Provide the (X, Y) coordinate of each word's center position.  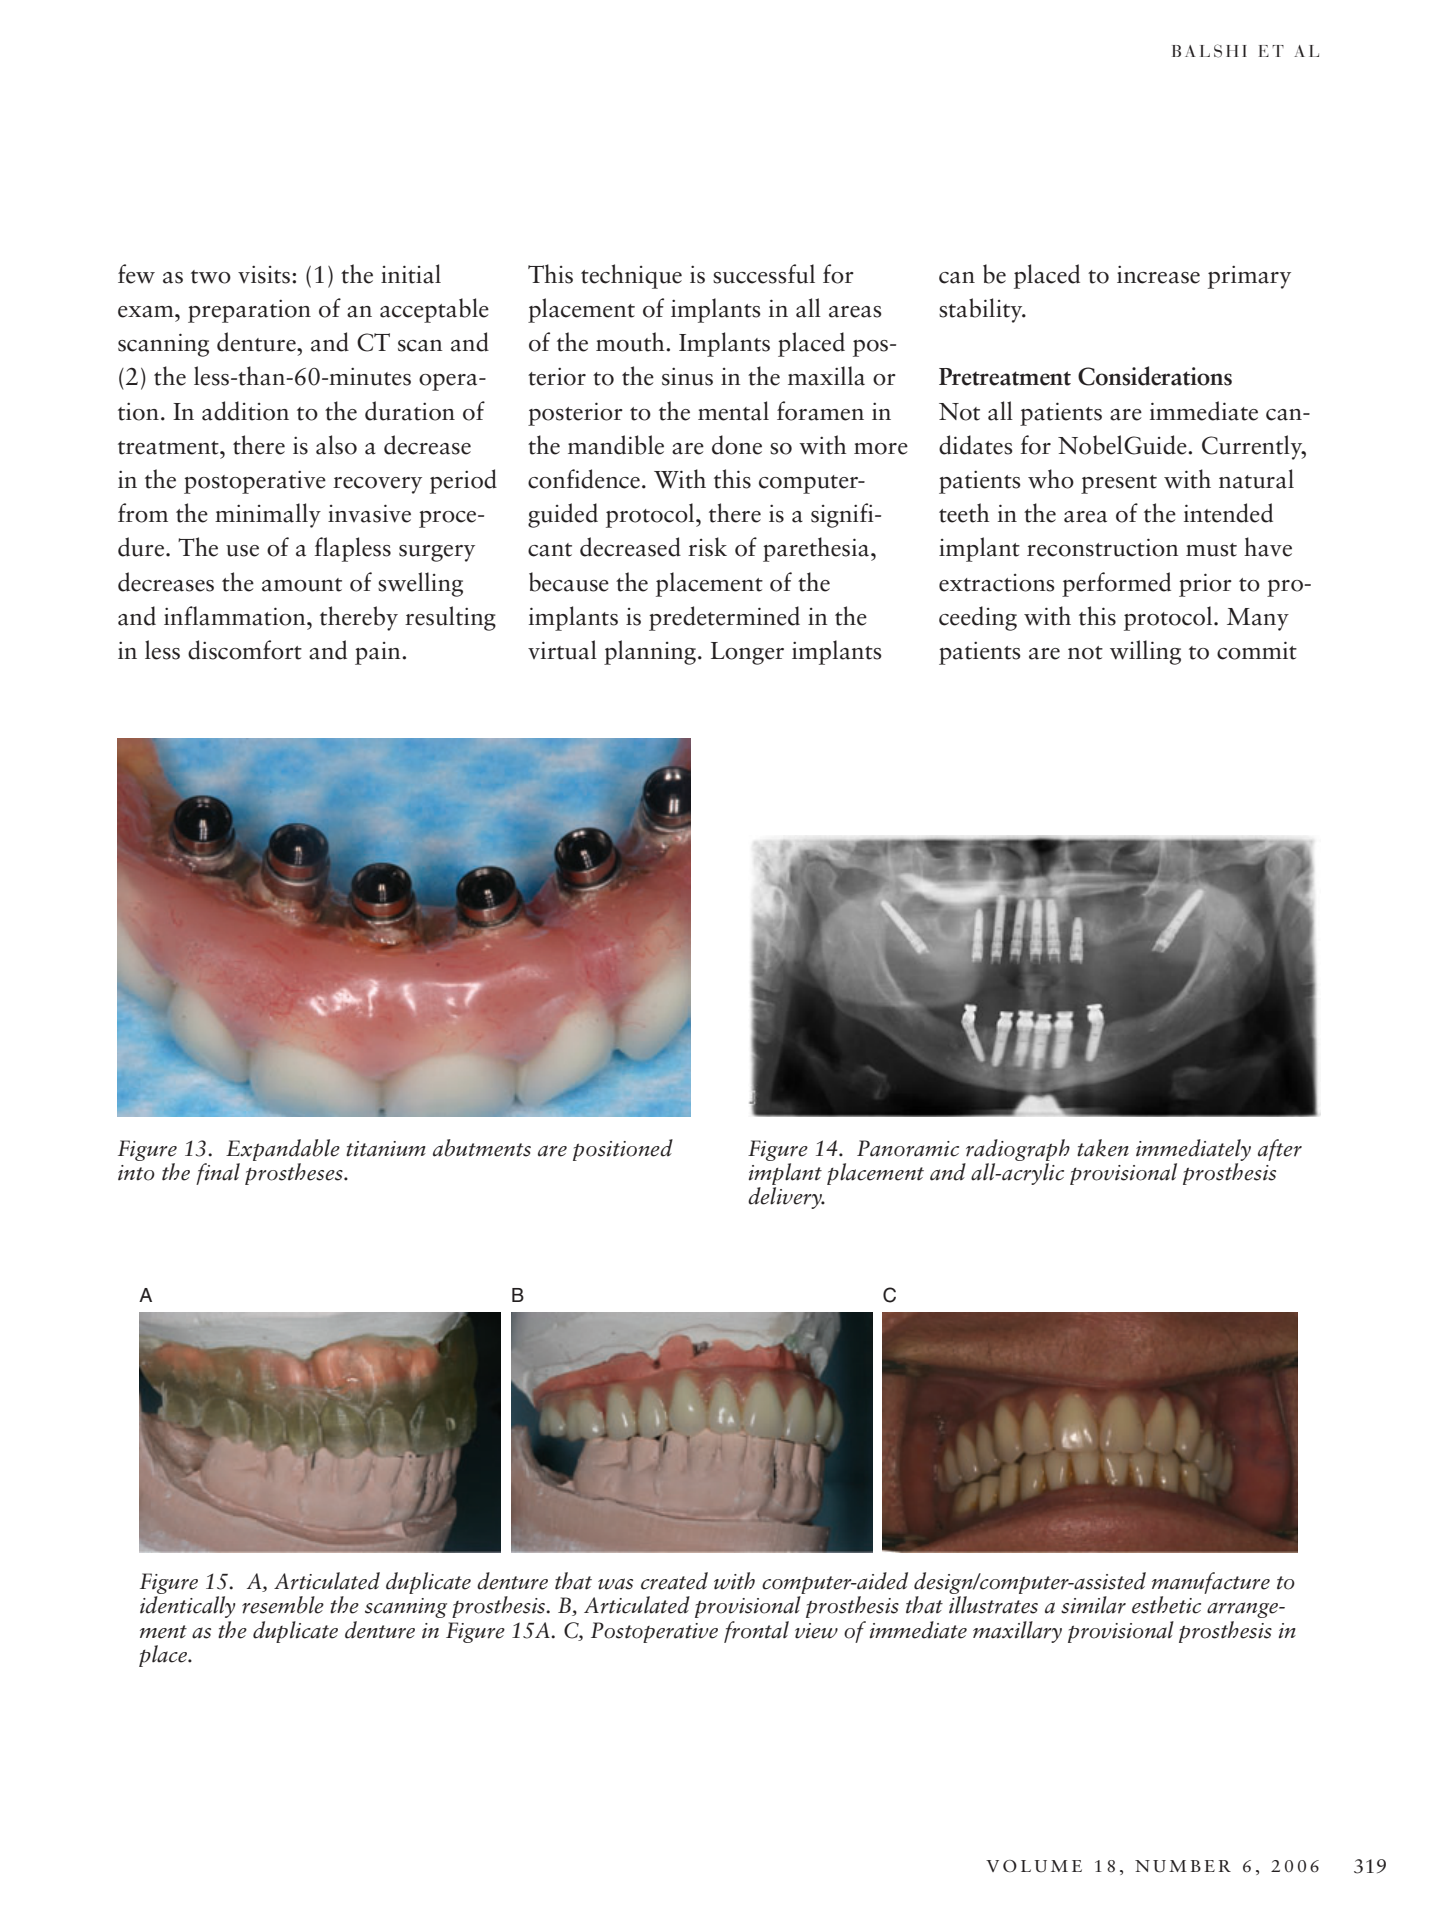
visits (265, 275)
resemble (283, 1605)
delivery (786, 1198)
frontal (756, 1632)
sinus (687, 377)
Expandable (283, 1150)
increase (1158, 275)
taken (1103, 1148)
